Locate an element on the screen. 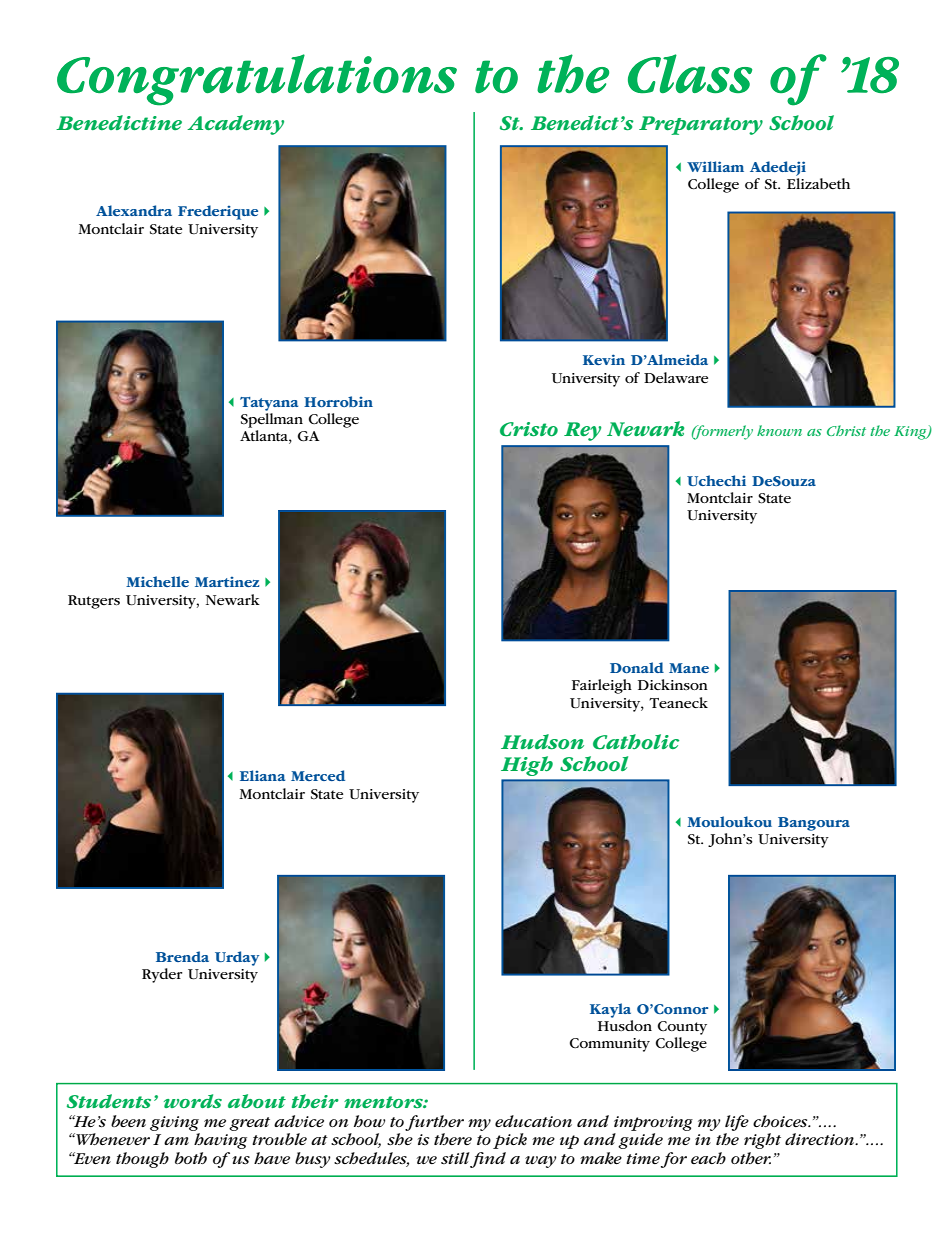 The width and height of the screenshot is (952, 1233). Kevin is located at coordinates (604, 359).
